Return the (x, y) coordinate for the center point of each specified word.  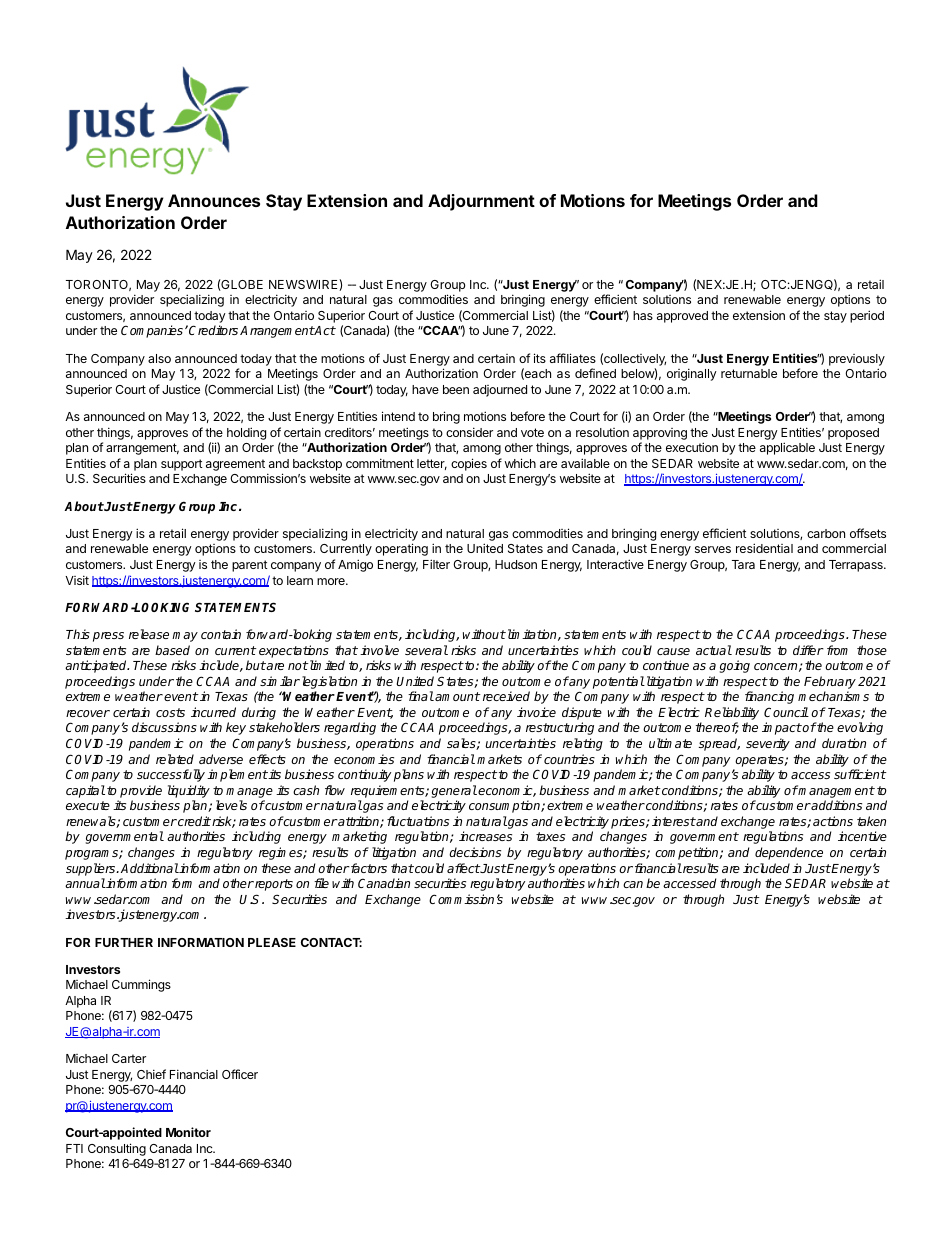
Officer (240, 1074)
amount (457, 696)
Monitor (188, 1132)
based (172, 650)
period (867, 316)
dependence (789, 853)
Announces (214, 200)
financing (769, 697)
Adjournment (481, 202)
